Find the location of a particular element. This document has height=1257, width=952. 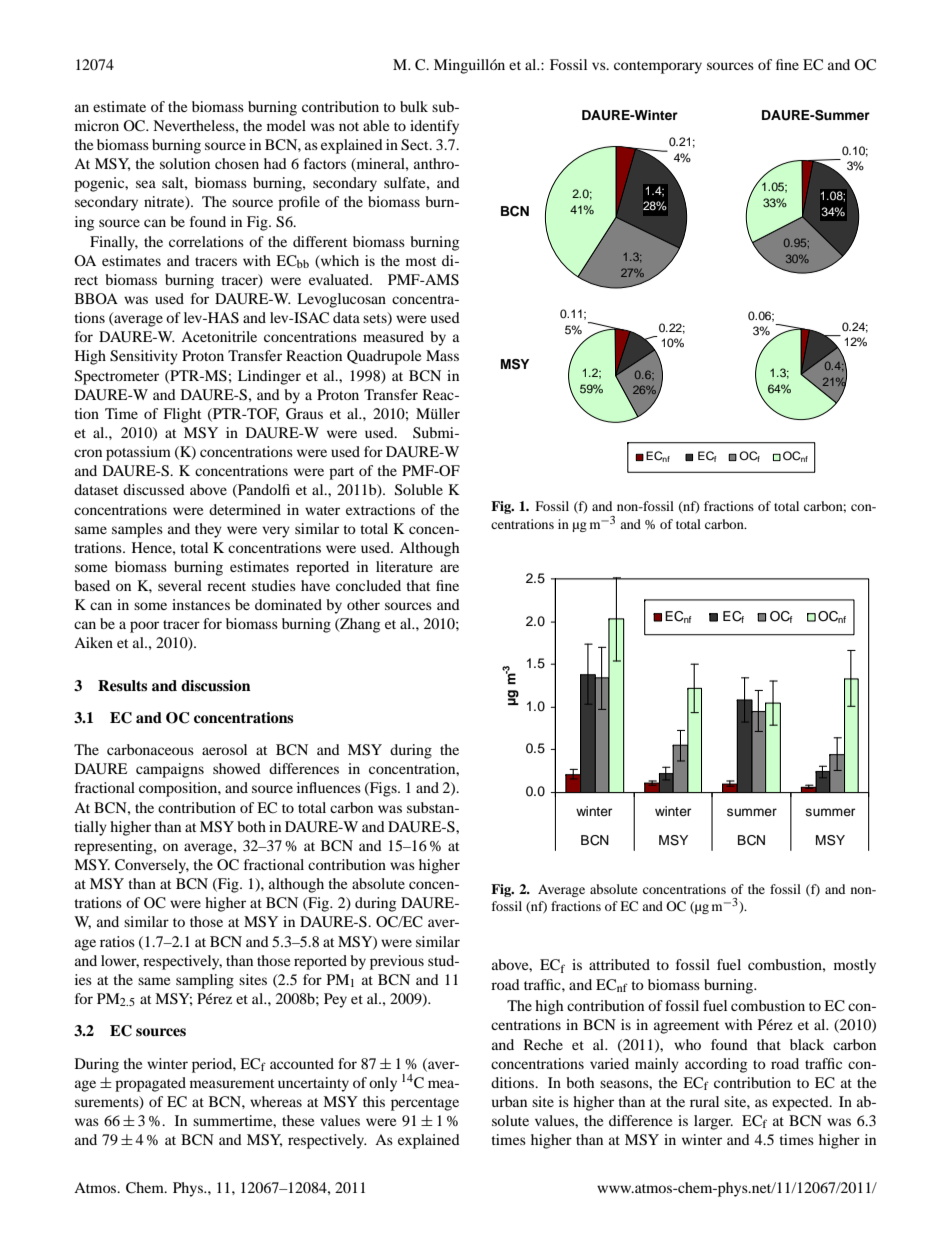

chosen is located at coordinates (237, 163).
